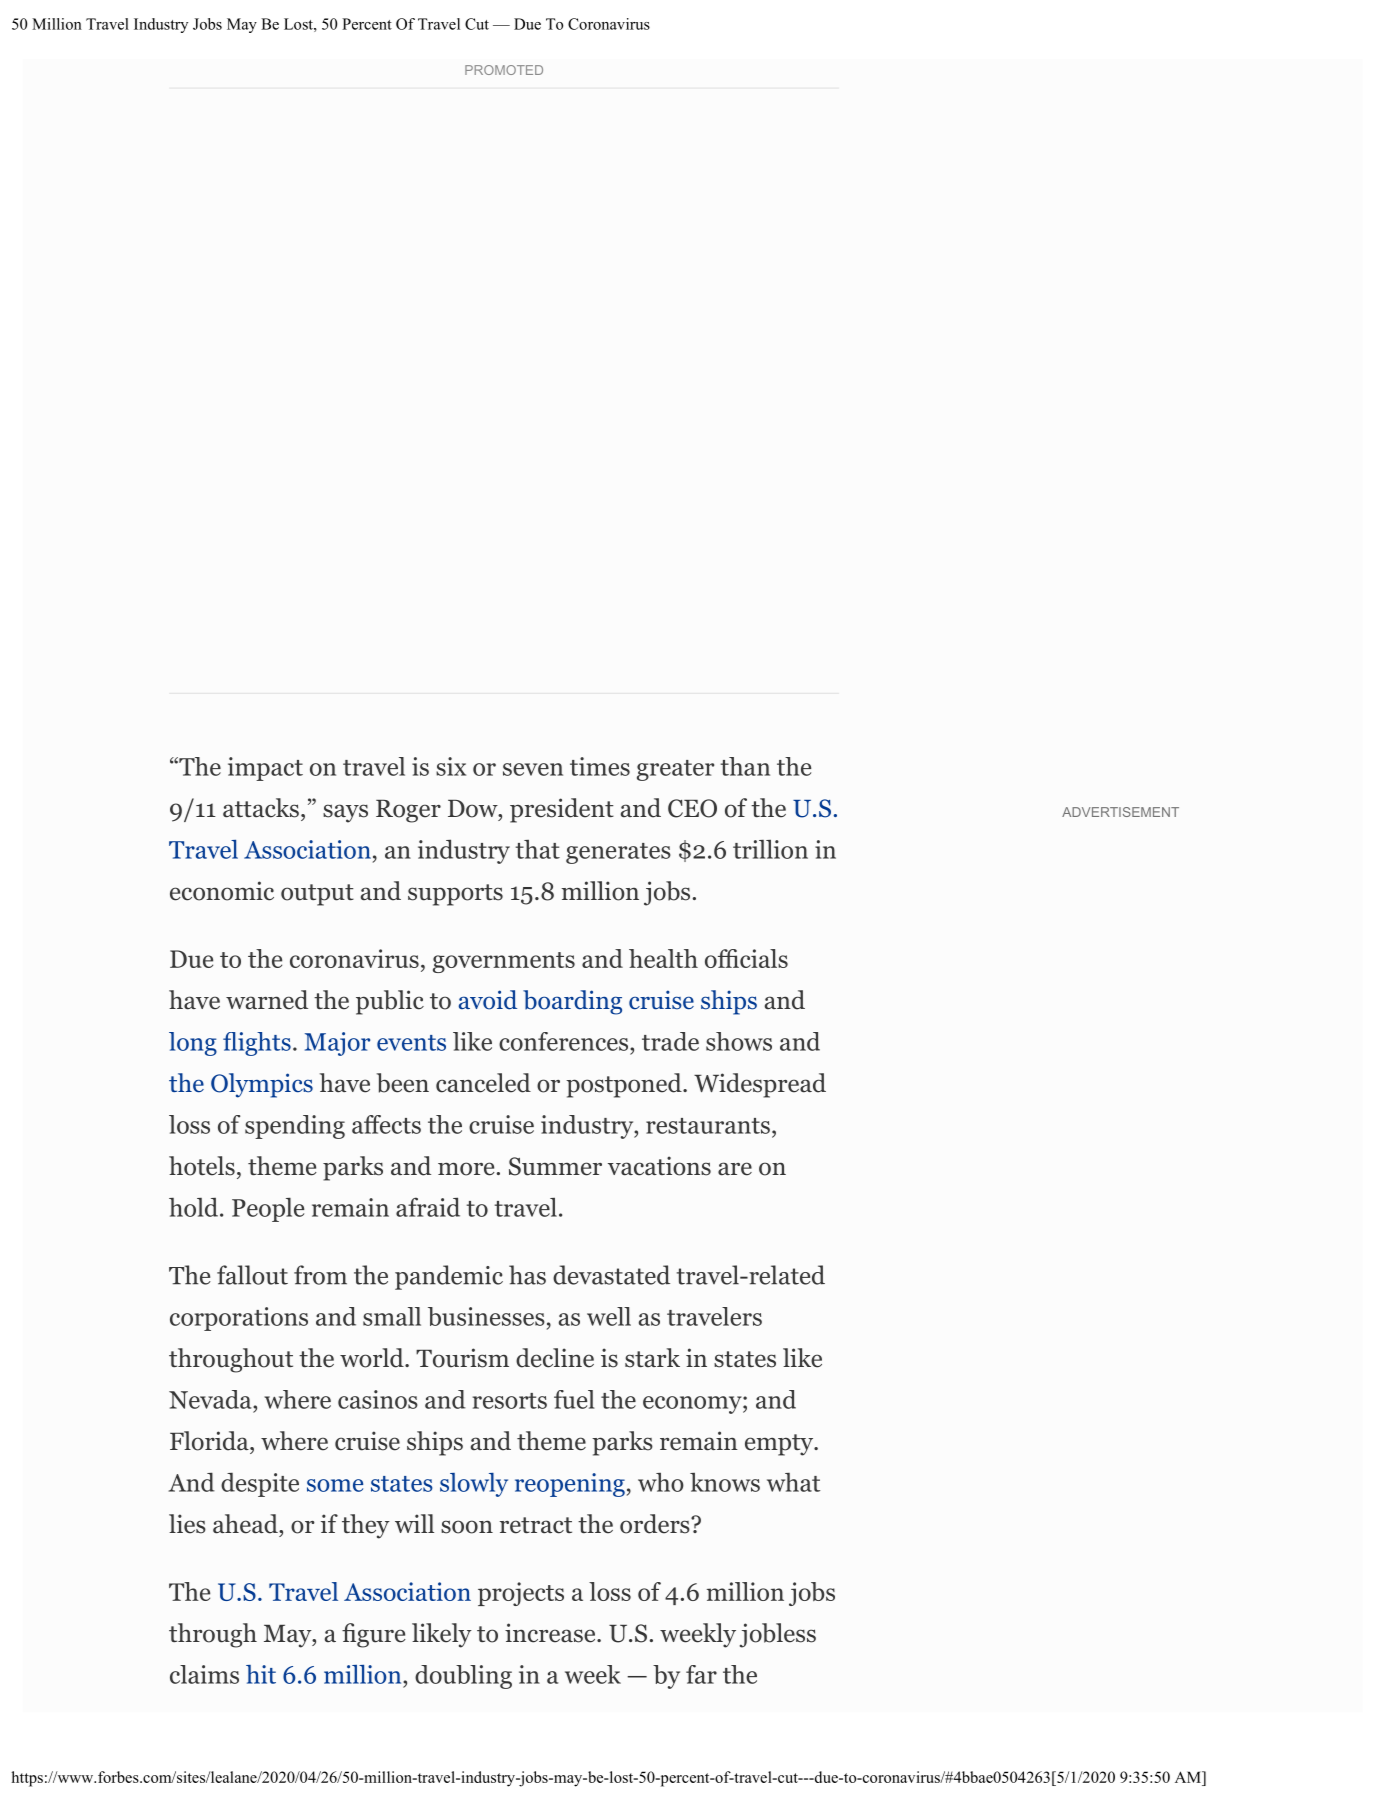 The height and width of the page is (1794, 1386). I want to click on trillion, so click(770, 849).
